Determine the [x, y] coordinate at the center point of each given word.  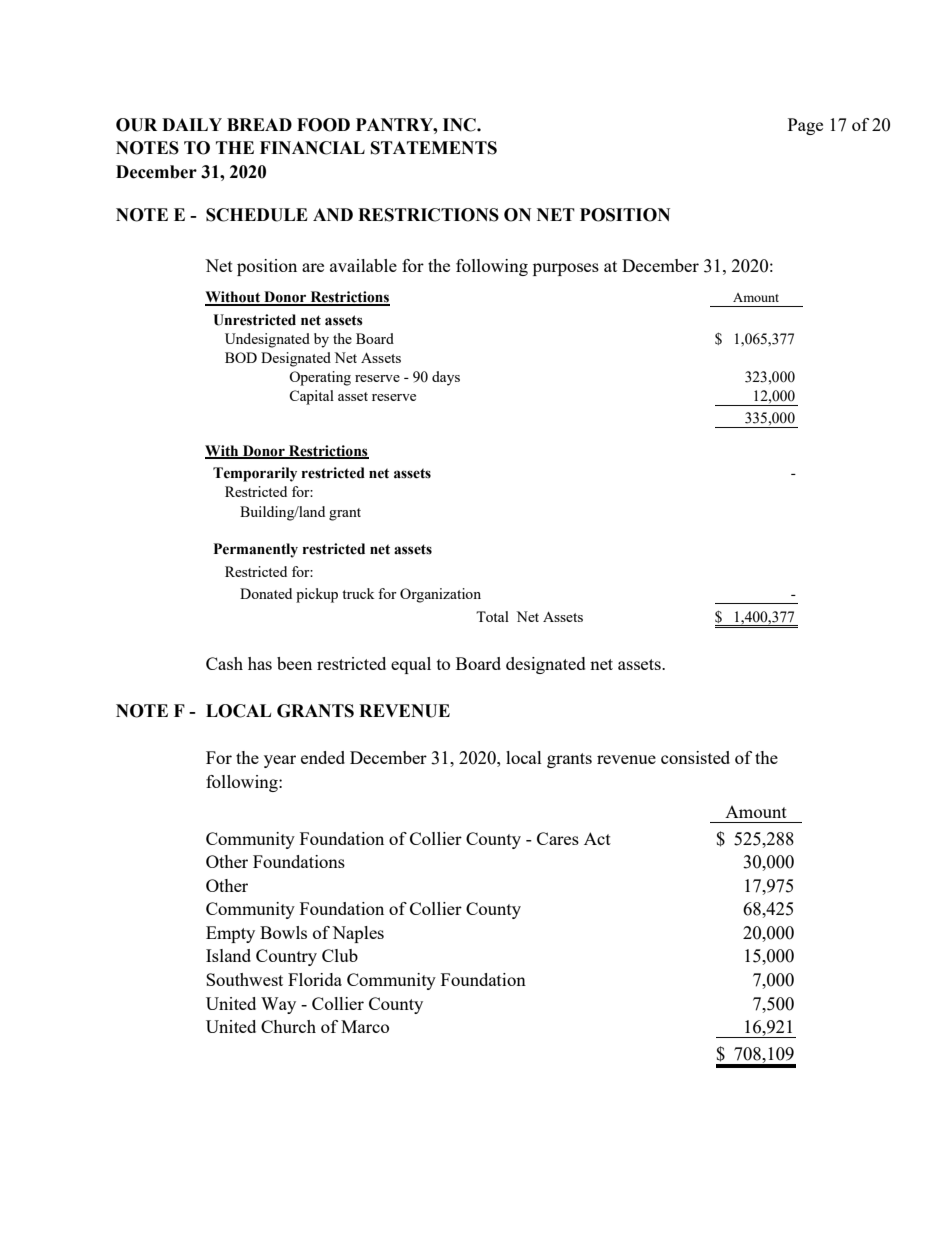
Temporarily [255, 474]
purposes [566, 269]
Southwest [244, 979]
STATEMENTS [434, 148]
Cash [224, 663]
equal [411, 665]
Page [805, 126]
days [446, 378]
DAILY [192, 124]
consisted [695, 757]
